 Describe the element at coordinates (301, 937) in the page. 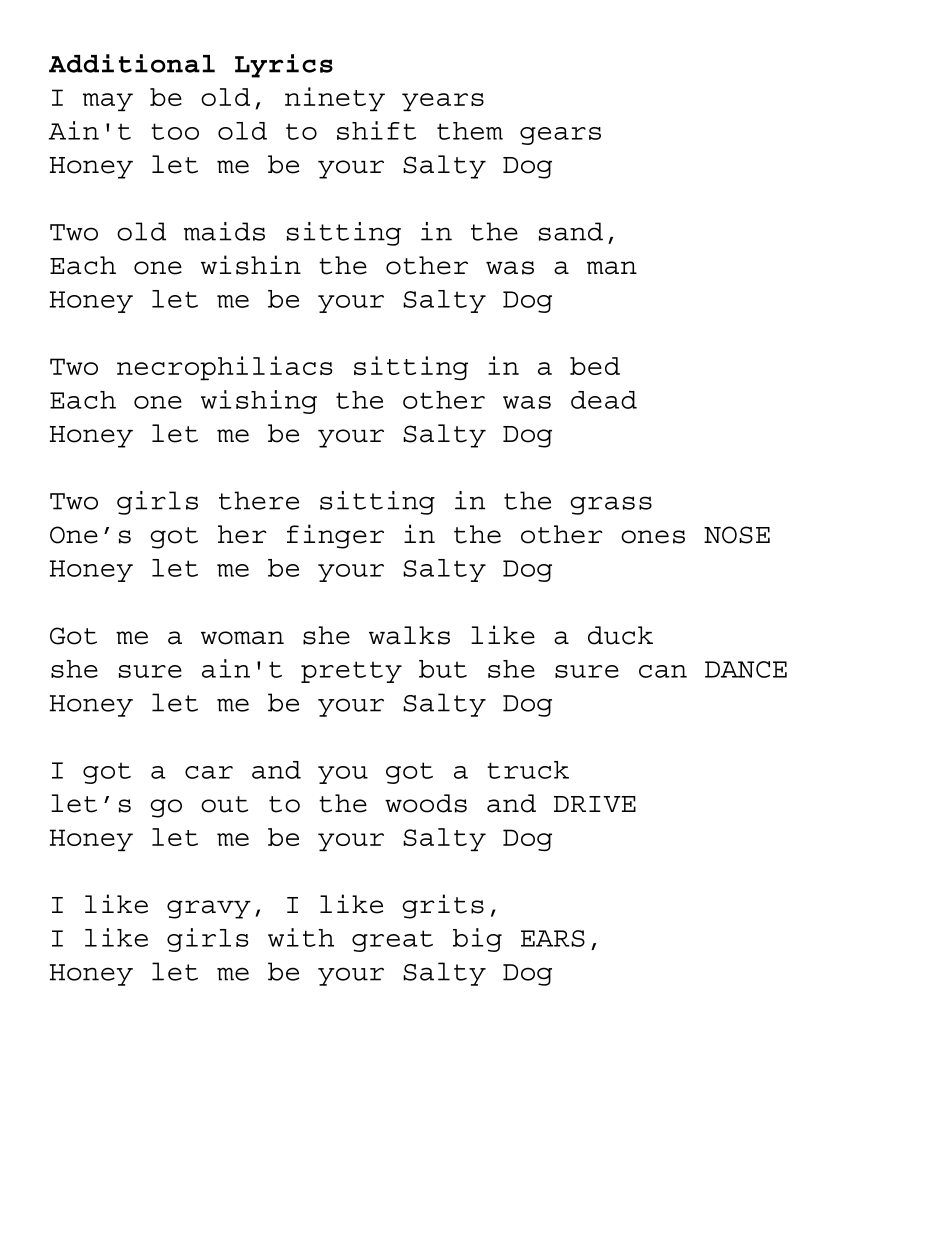

I see `with` at that location.
